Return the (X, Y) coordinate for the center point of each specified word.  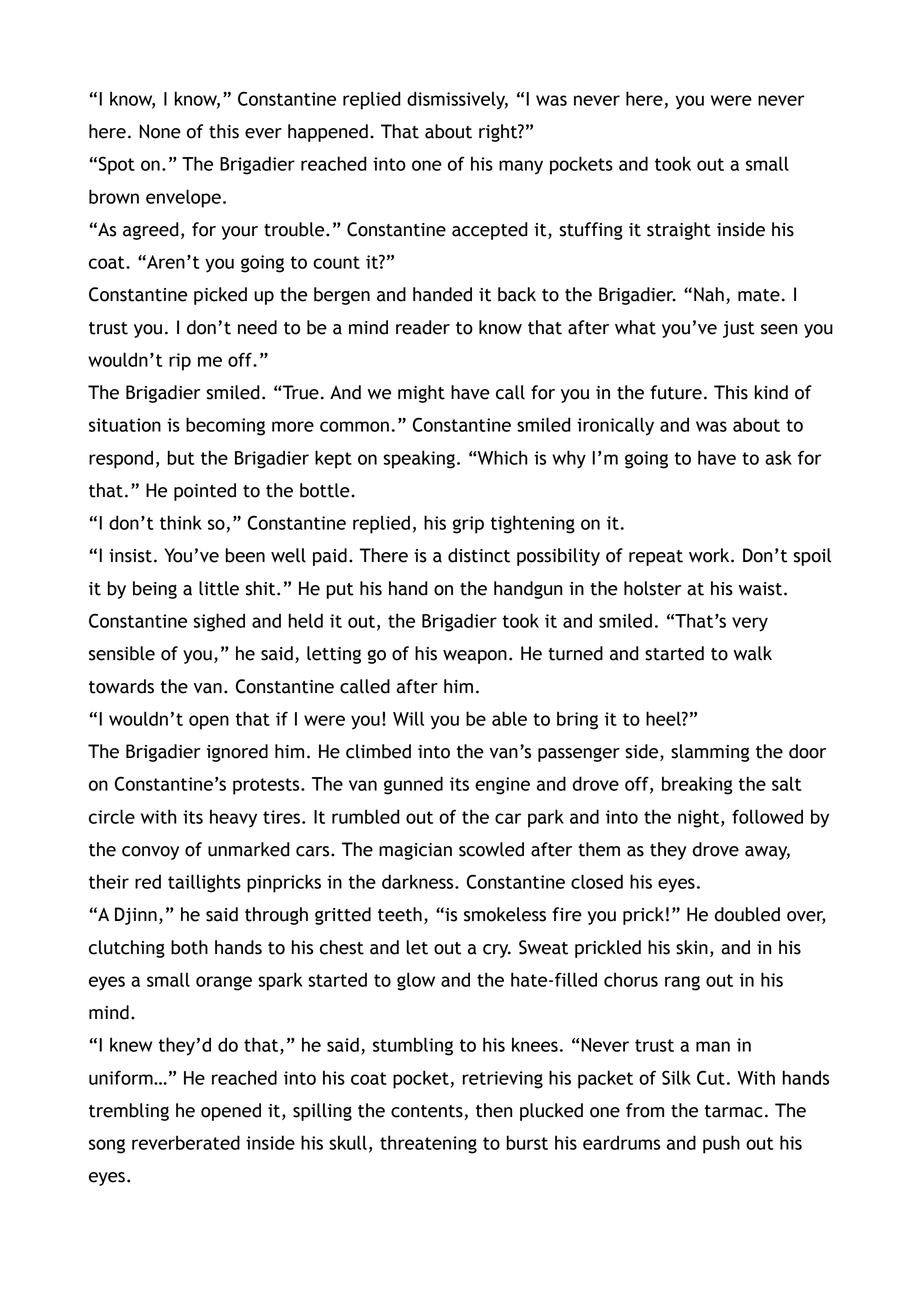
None (160, 131)
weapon (475, 657)
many (521, 167)
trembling (129, 1112)
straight (679, 231)
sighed (219, 622)
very (750, 624)
